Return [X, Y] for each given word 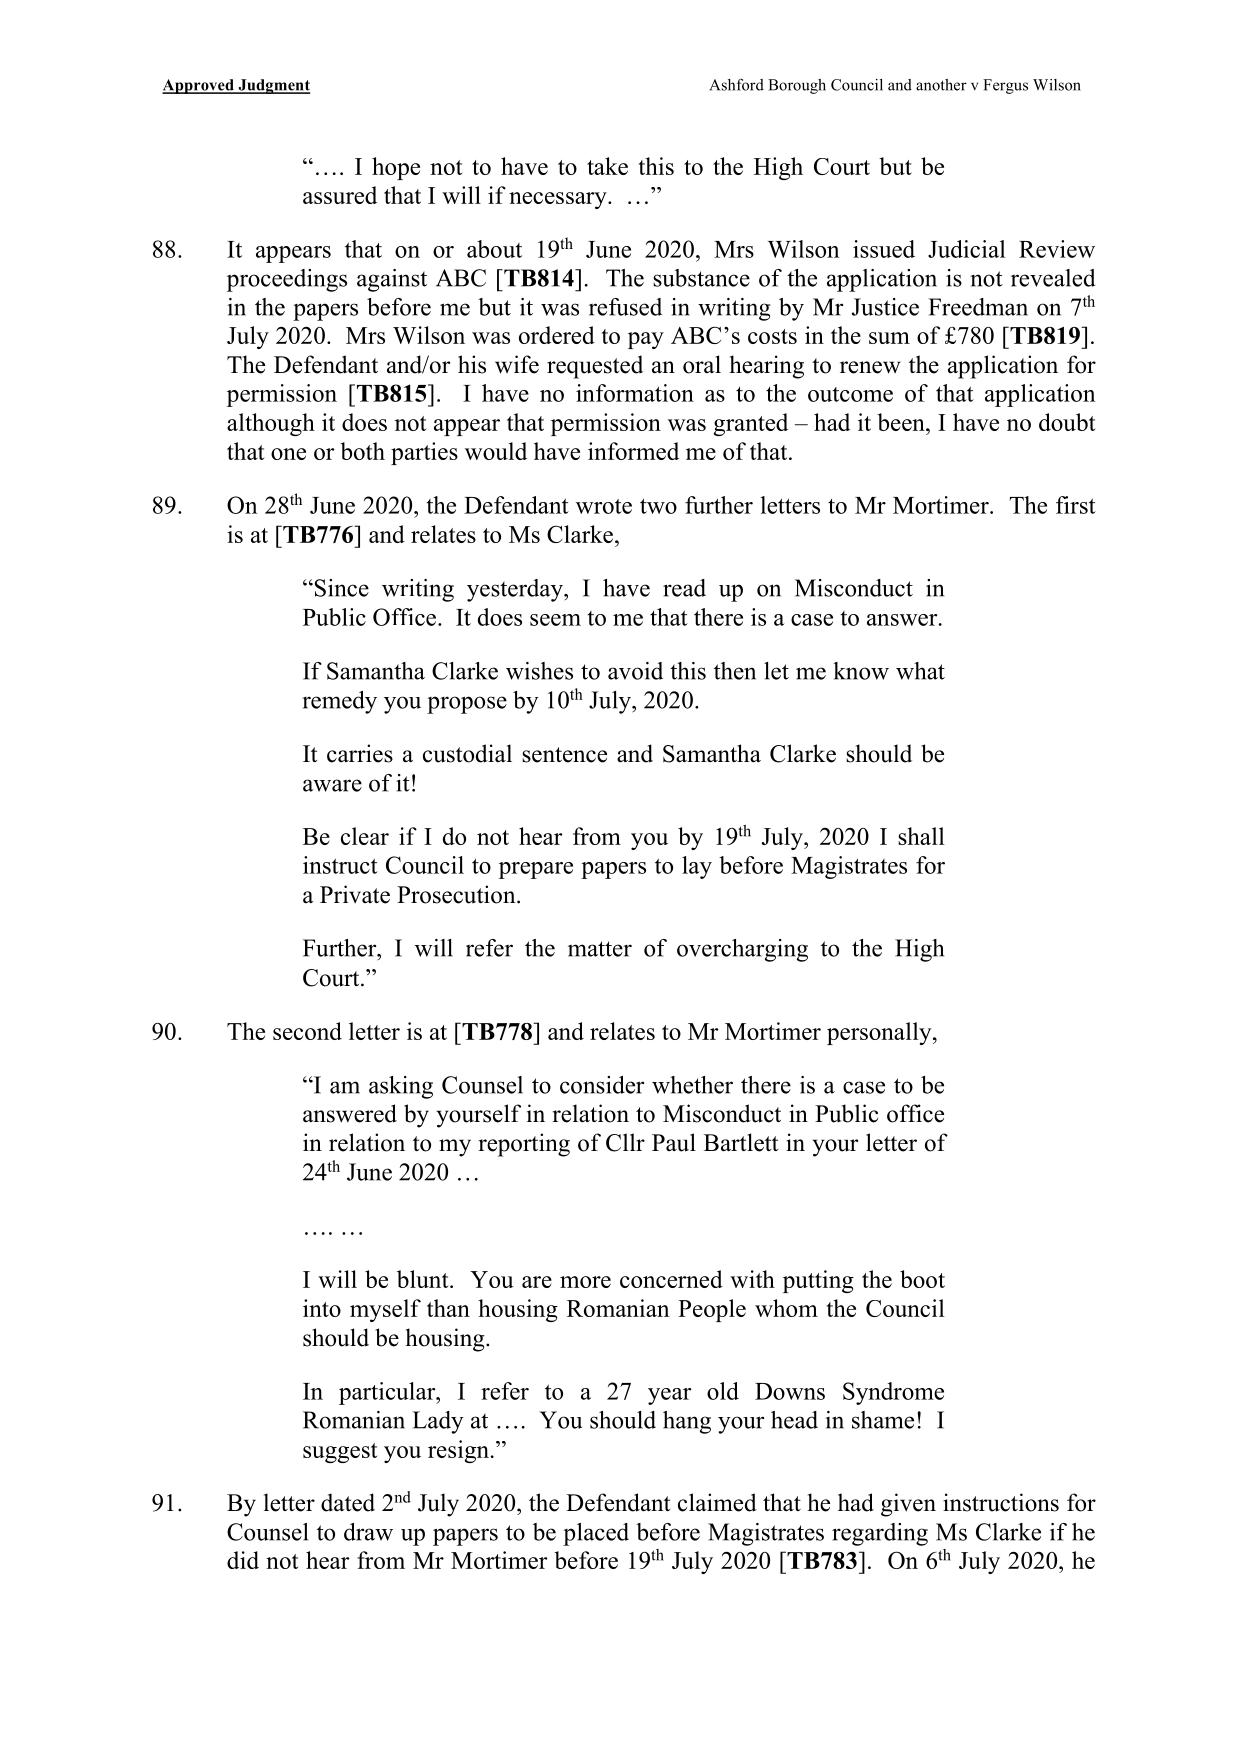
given [908, 1505]
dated [348, 1502]
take [607, 166]
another [941, 85]
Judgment [273, 86]
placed [596, 1534]
